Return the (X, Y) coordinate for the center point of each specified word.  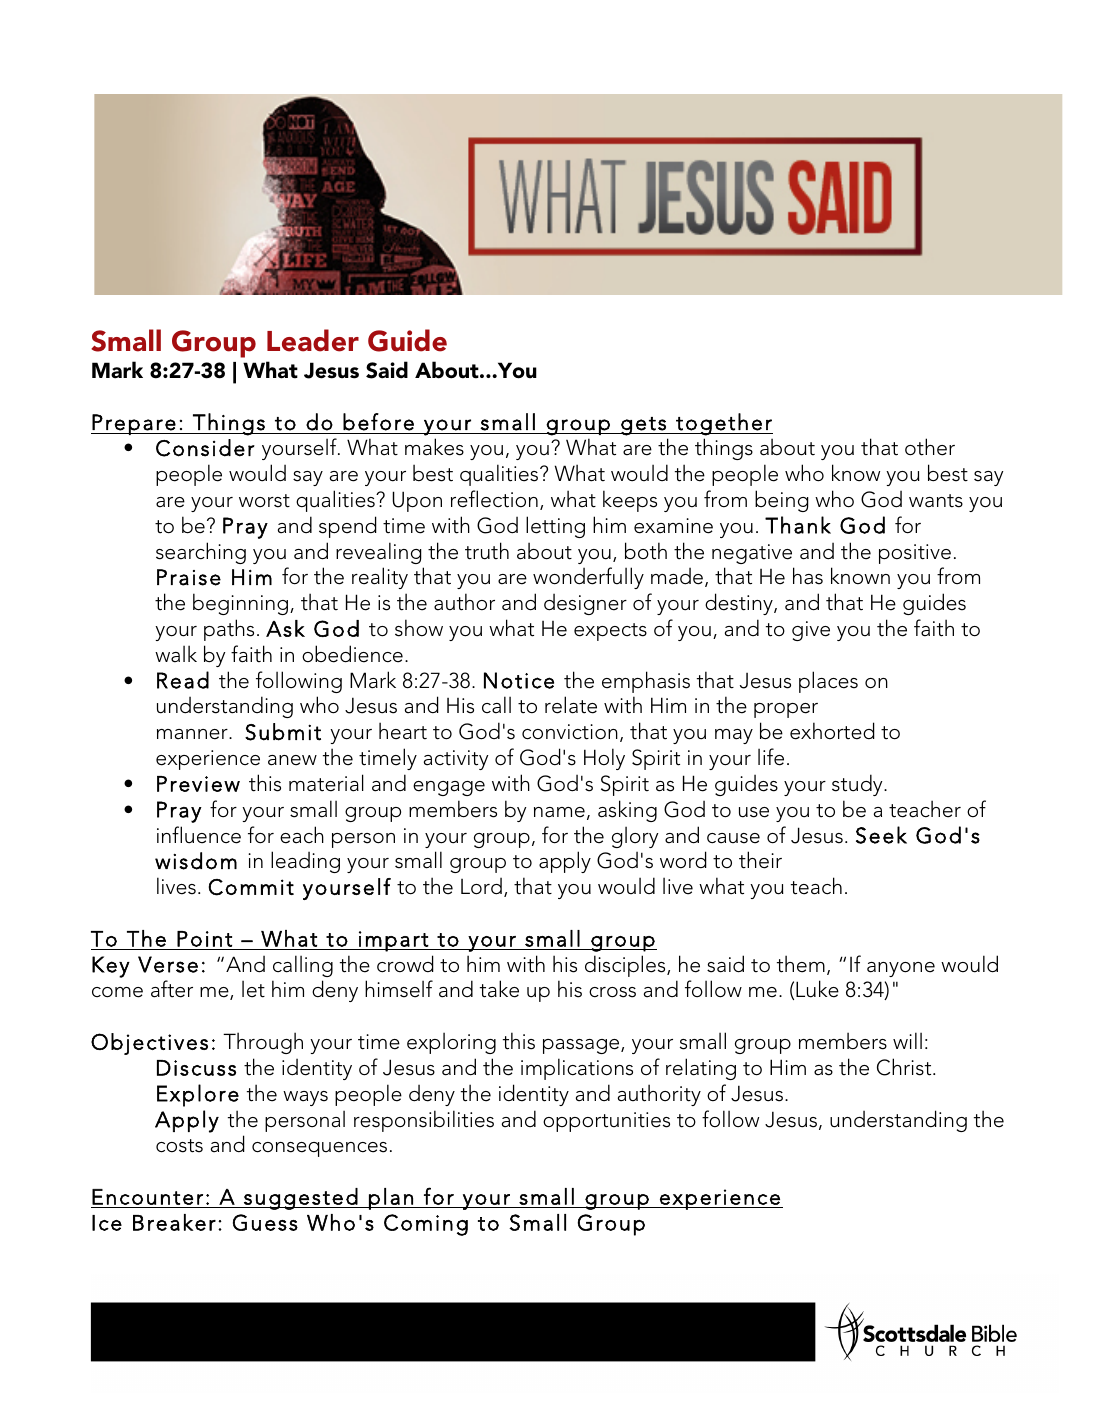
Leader (313, 340)
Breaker (174, 1222)
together (723, 424)
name (559, 812)
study (858, 785)
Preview (198, 784)
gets (643, 426)
